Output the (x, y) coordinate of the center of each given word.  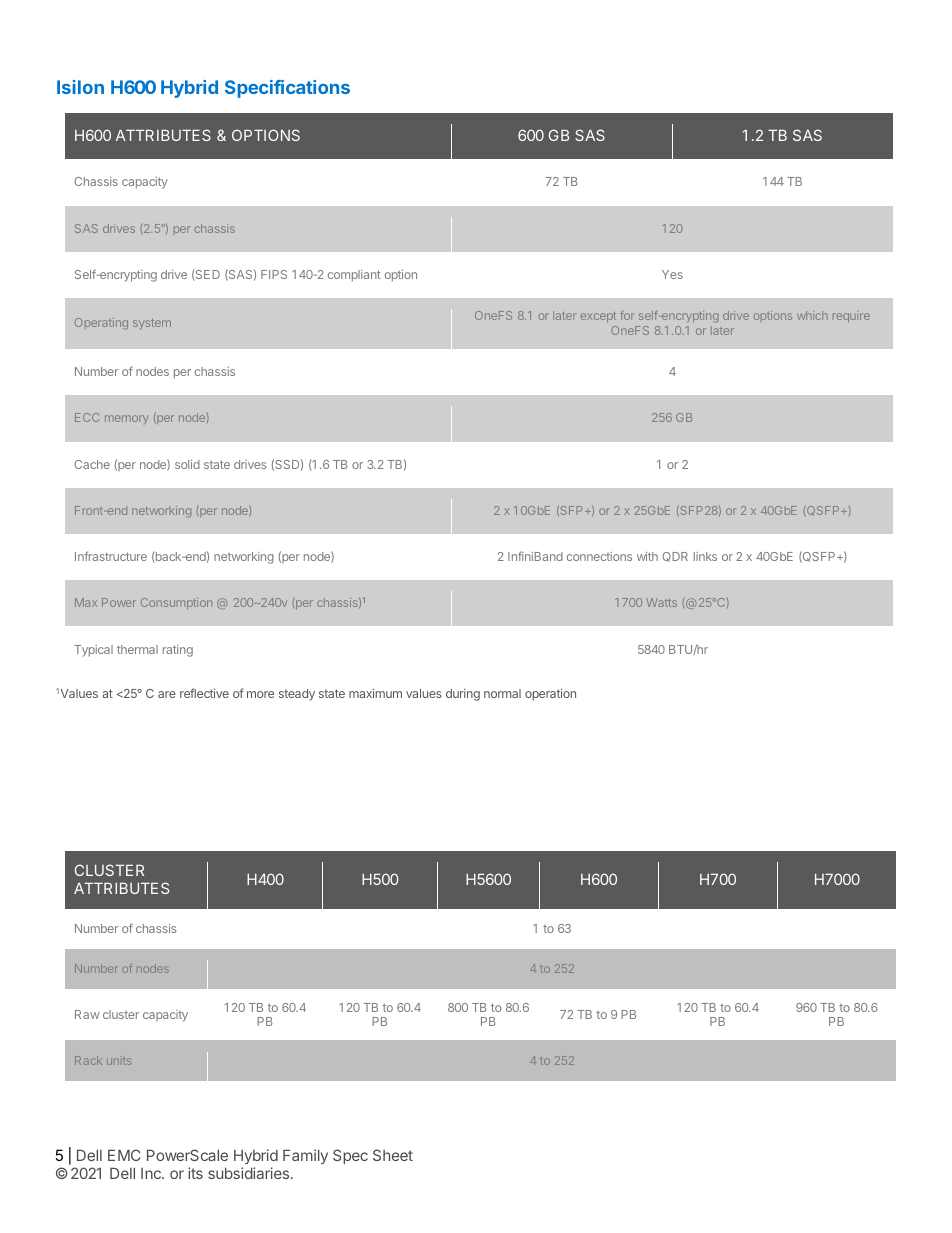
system (152, 324)
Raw (87, 1014)
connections (599, 556)
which (812, 315)
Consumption (176, 603)
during (463, 695)
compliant (354, 276)
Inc (152, 1173)
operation (550, 694)
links (705, 556)
